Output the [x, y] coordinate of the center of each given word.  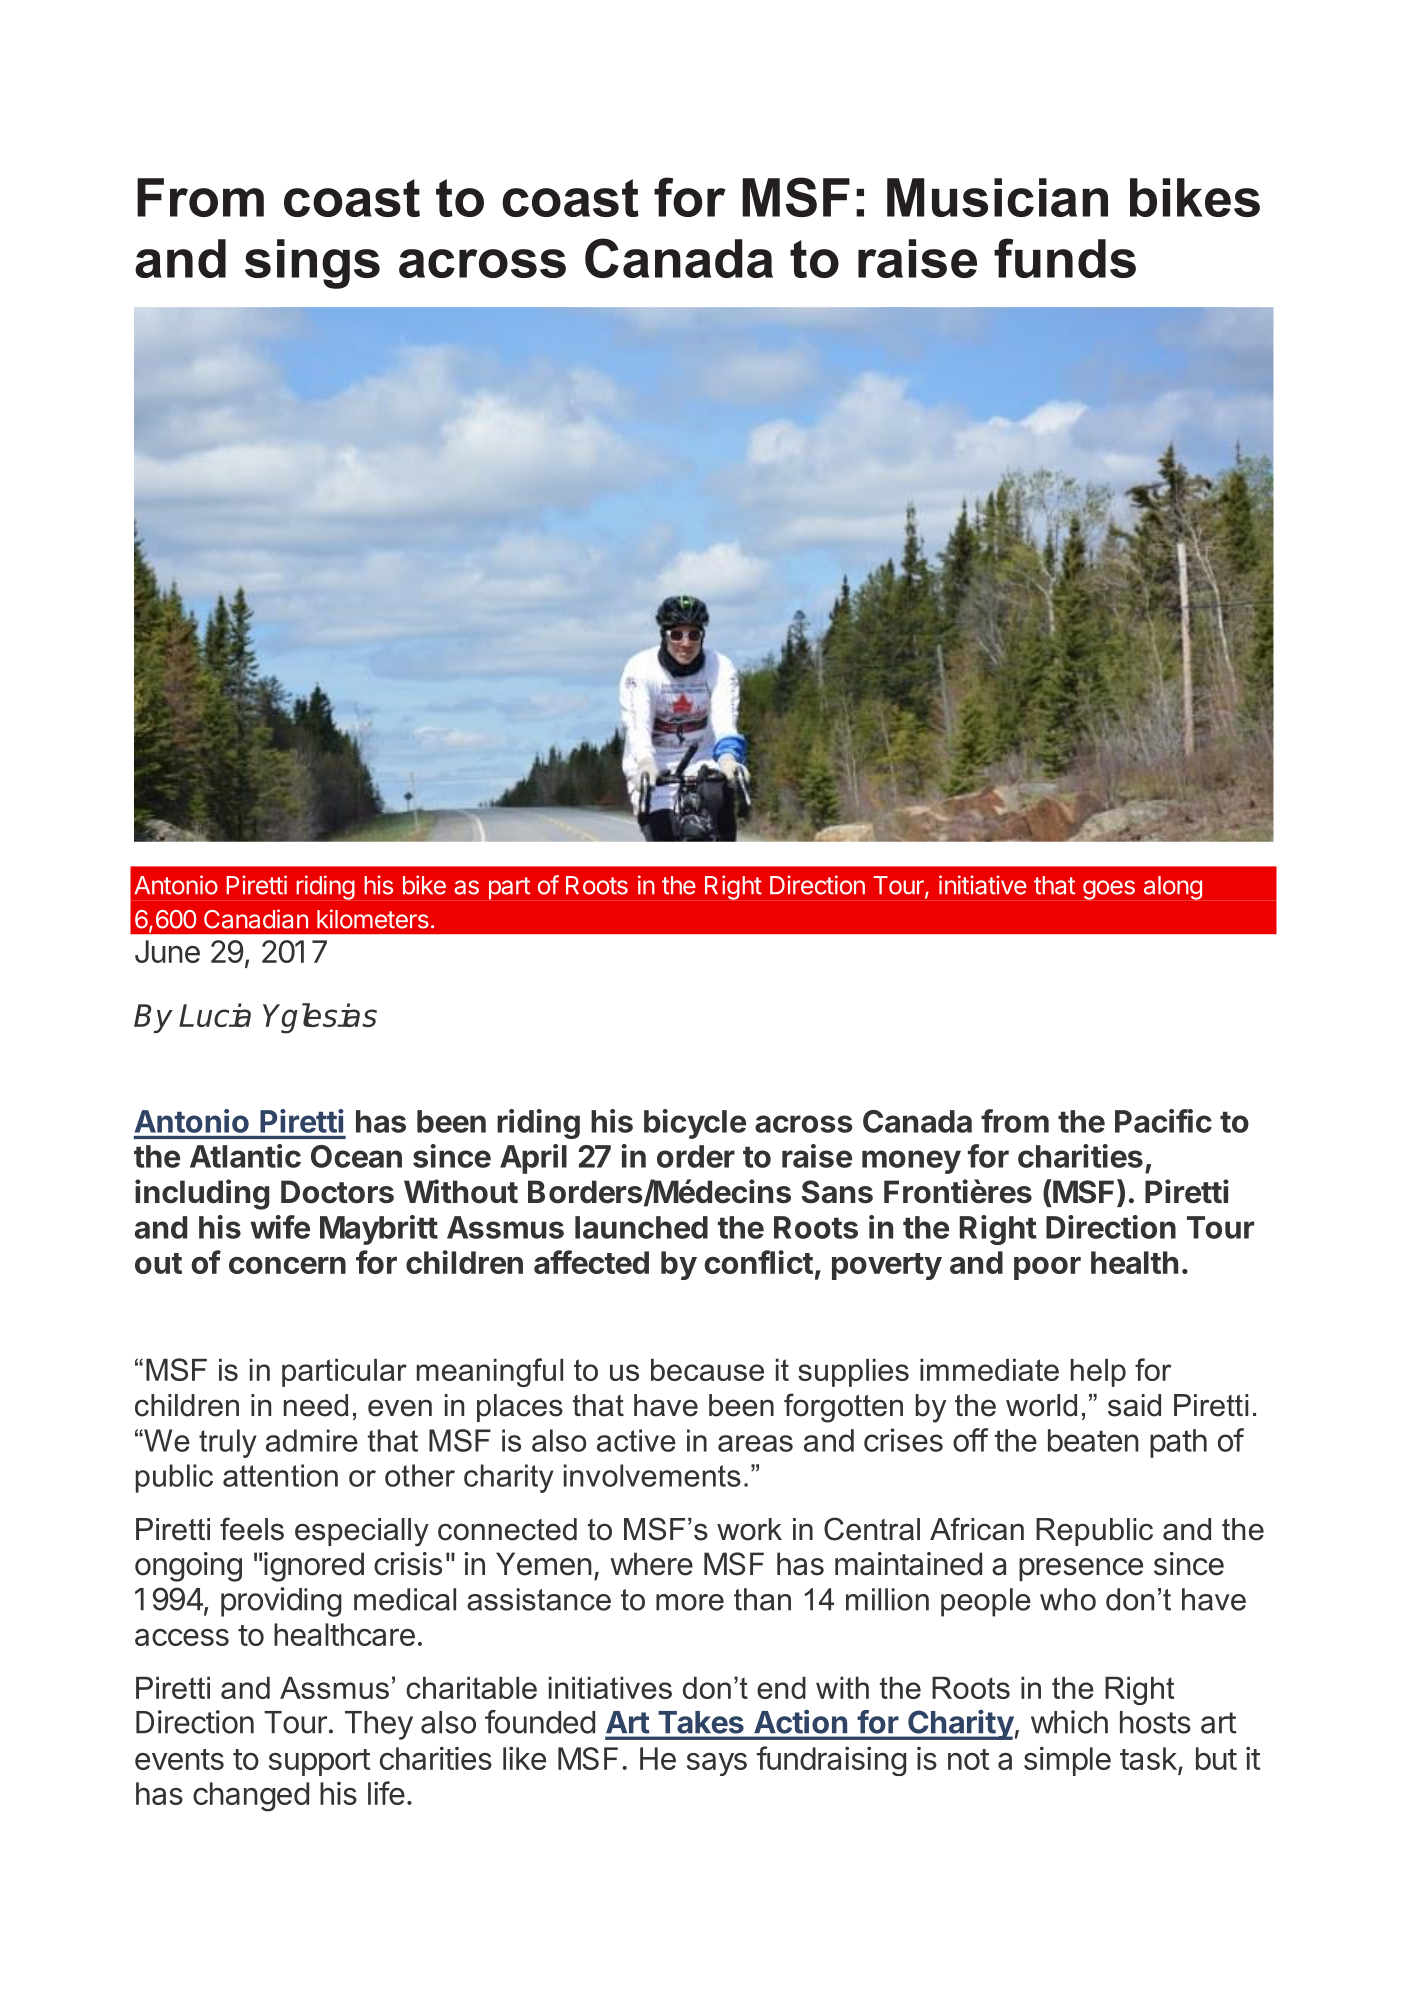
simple [1067, 1761]
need [316, 1405]
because [707, 1370]
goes [1109, 890]
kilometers [373, 919]
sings [312, 264]
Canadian [256, 919]
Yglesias [320, 1018]
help [1098, 1373]
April [533, 1159]
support [320, 1762]
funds [1065, 258]
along [1173, 888]
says [717, 1764]
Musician [997, 197]
